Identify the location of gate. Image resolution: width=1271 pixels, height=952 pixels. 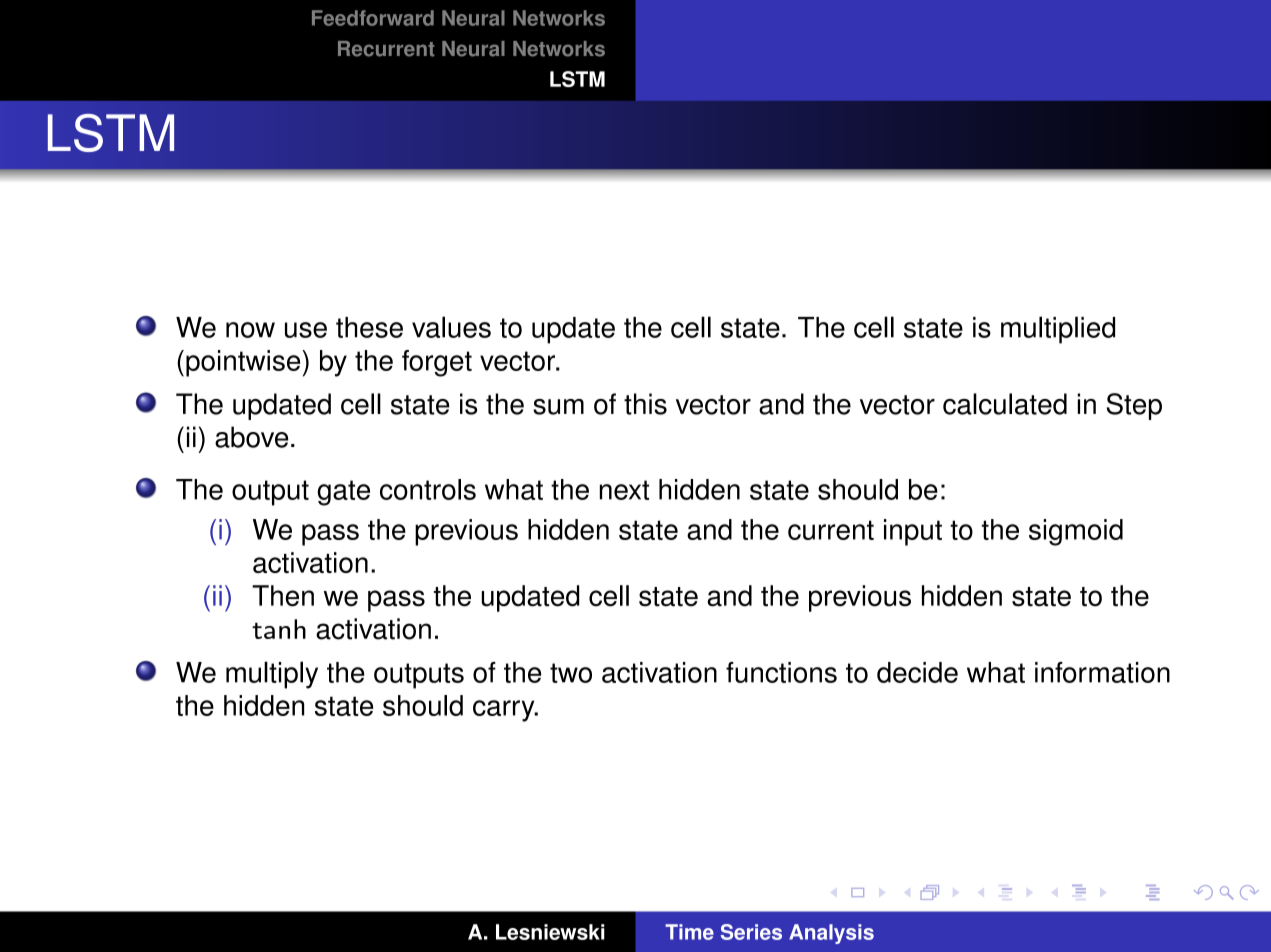
(343, 493).
